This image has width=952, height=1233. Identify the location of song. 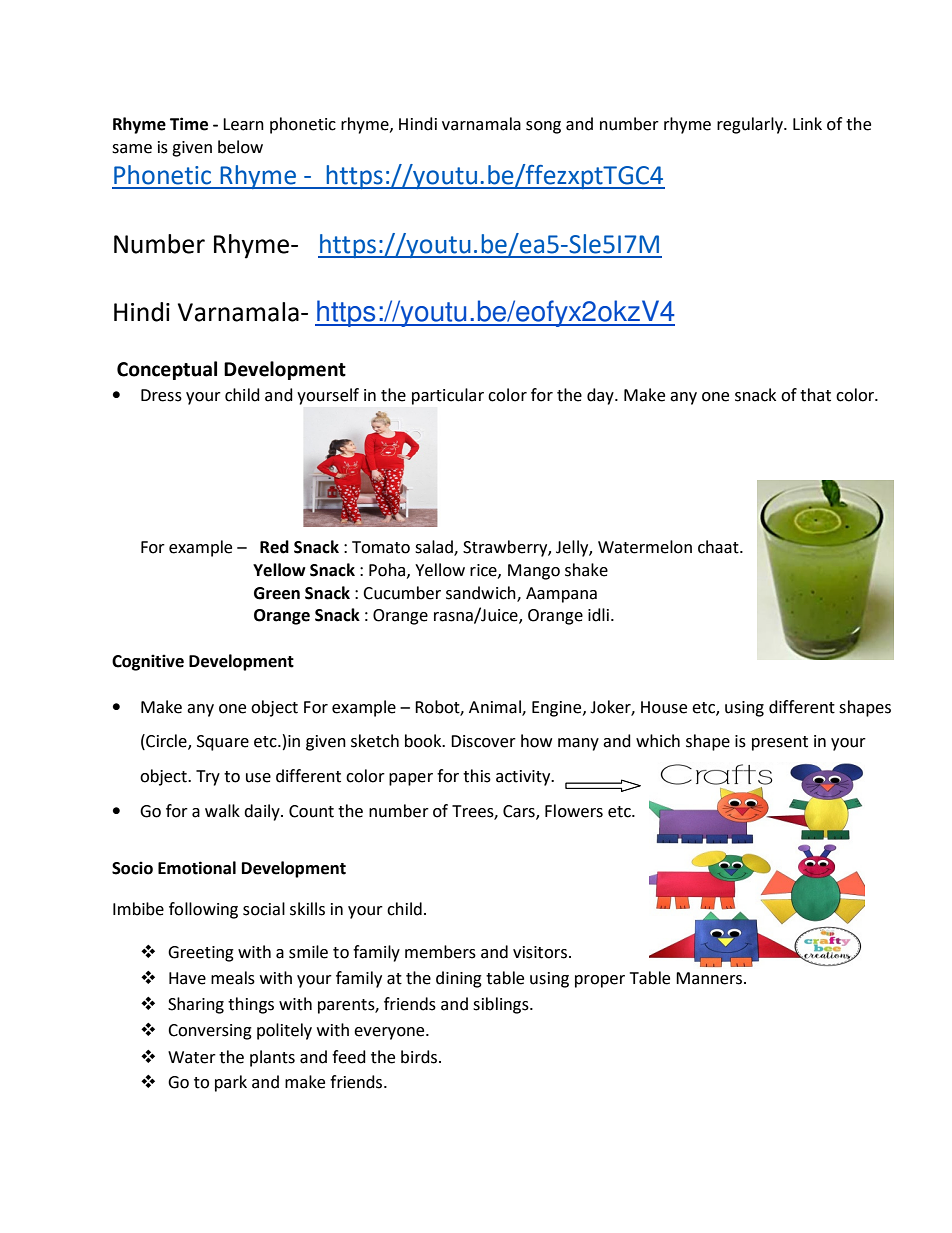
(543, 127).
